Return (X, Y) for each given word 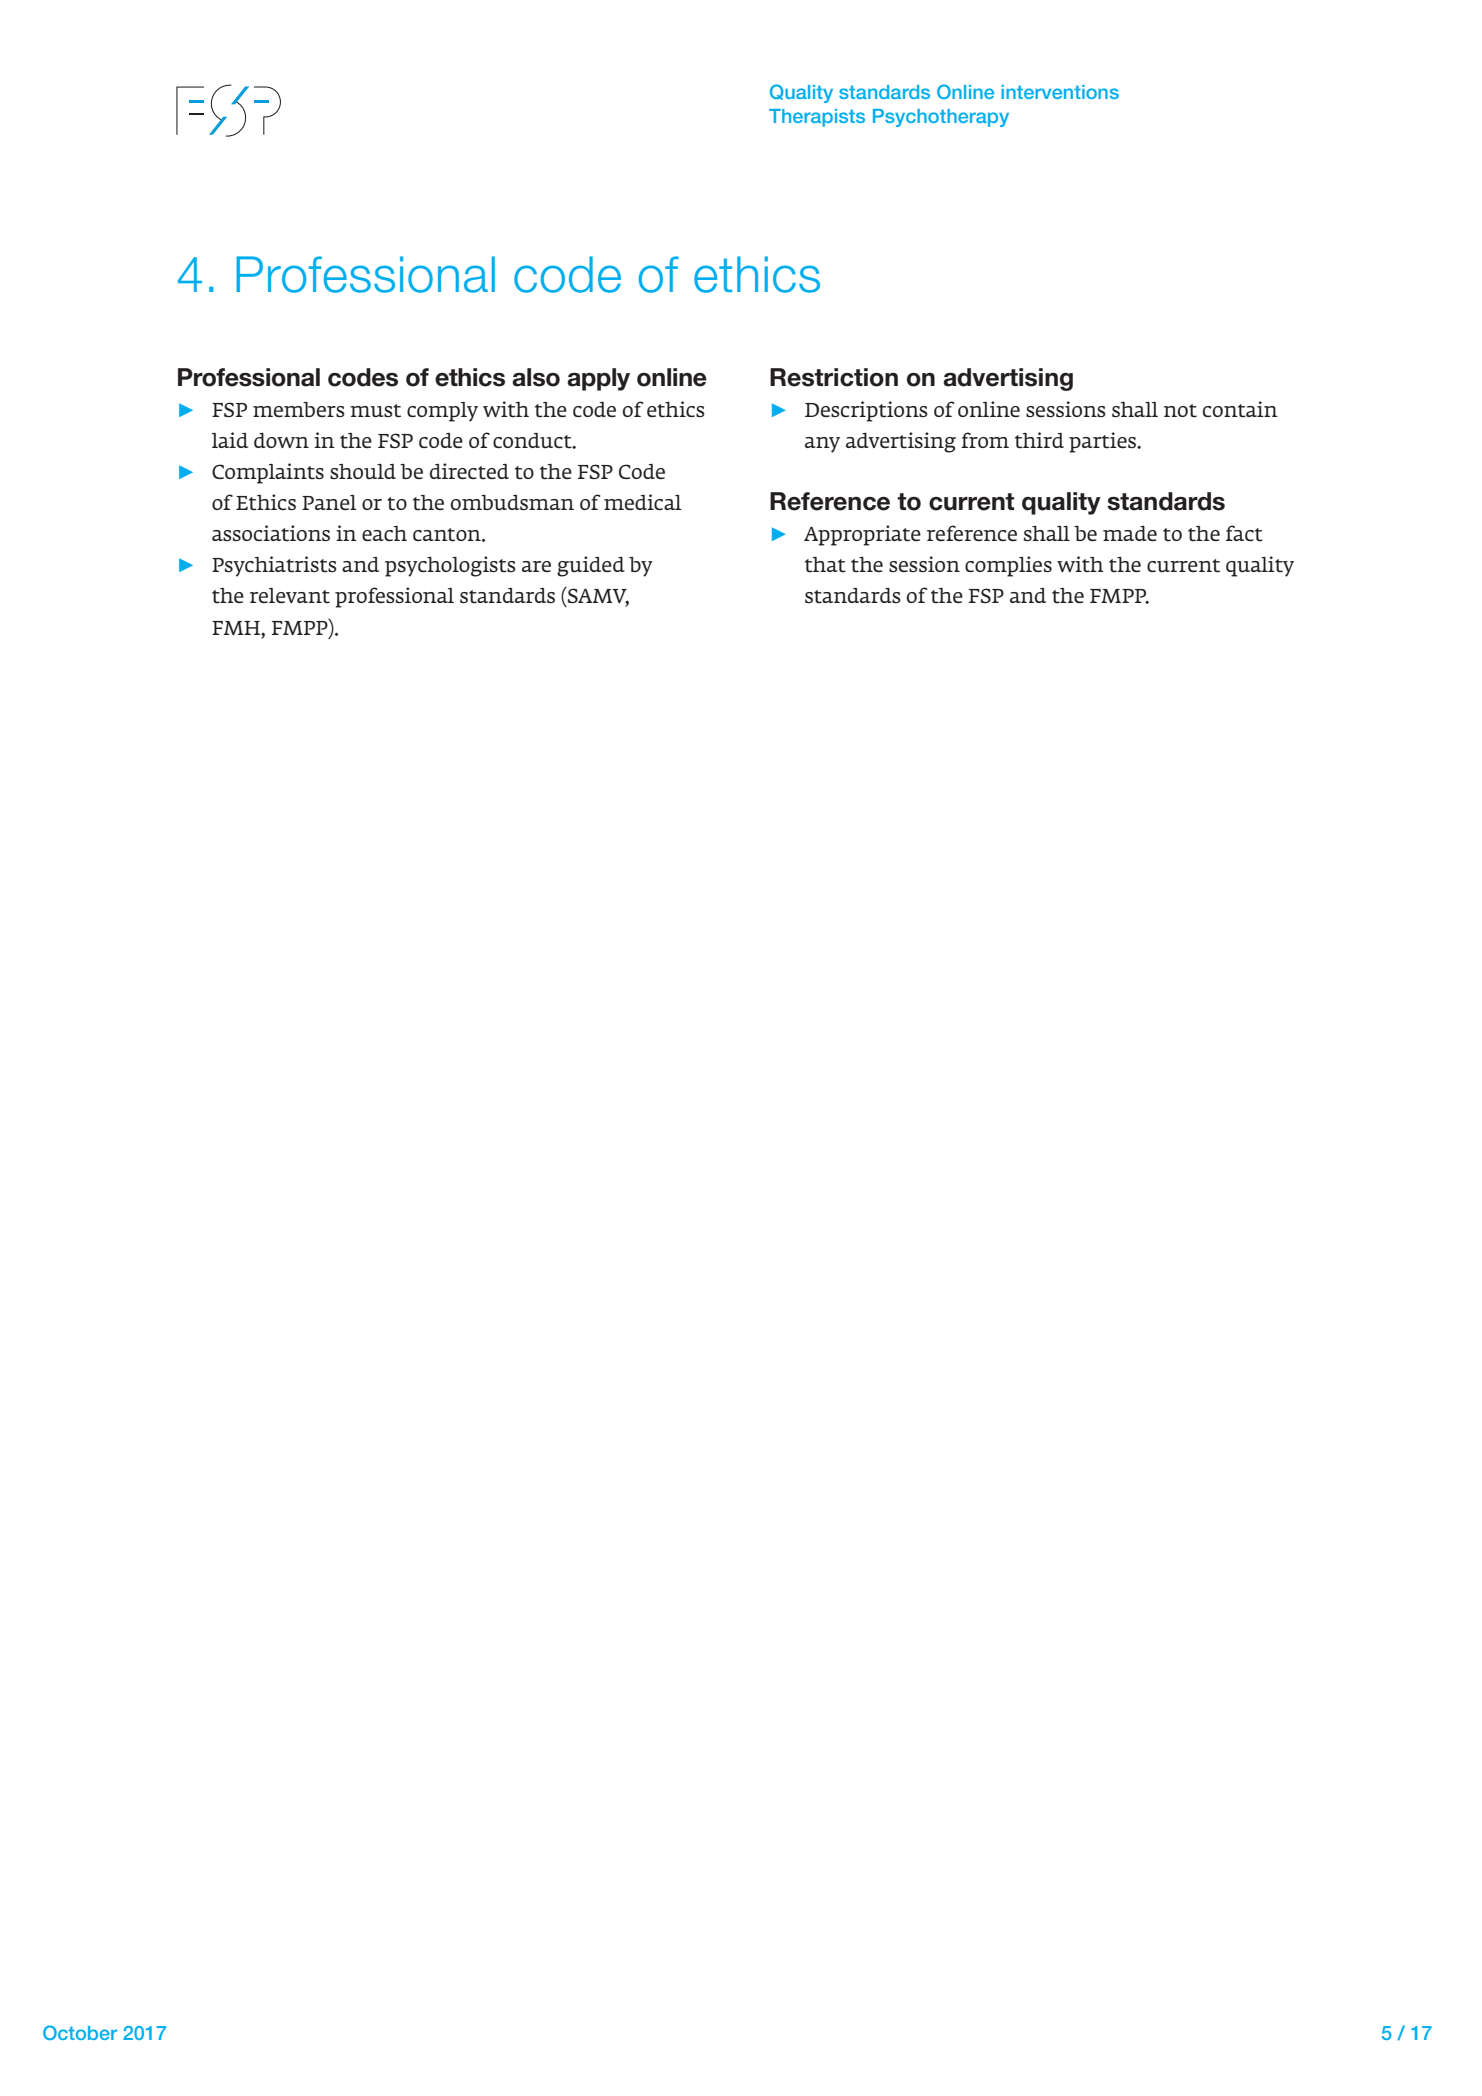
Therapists (817, 118)
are (536, 566)
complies (1008, 566)
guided (591, 566)
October (80, 2032)
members (299, 409)
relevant (290, 596)
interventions (1060, 92)
